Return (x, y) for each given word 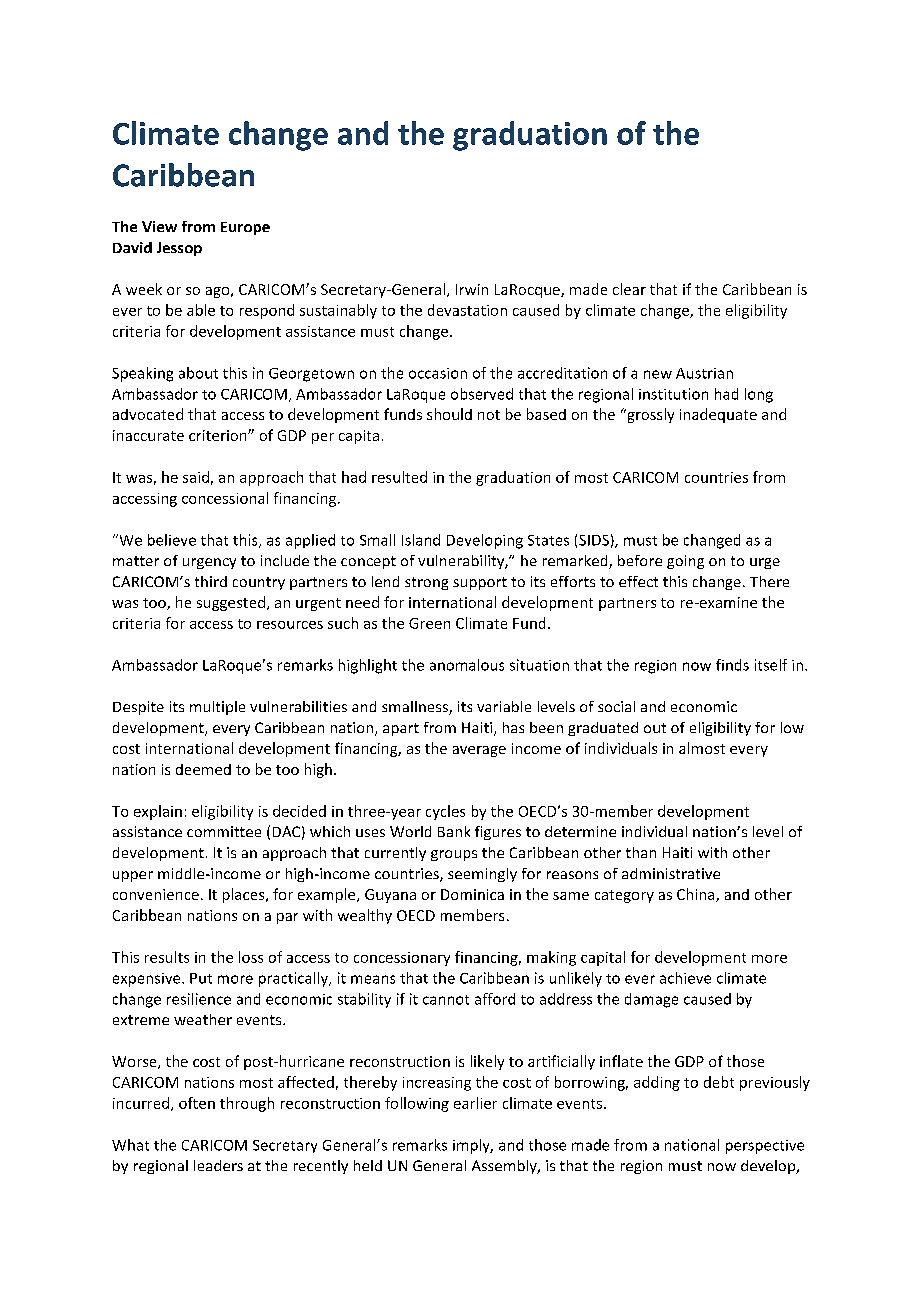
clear (629, 289)
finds (732, 665)
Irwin (472, 289)
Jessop (179, 249)
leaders (218, 1165)
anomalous (467, 665)
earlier (475, 1103)
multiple (217, 708)
